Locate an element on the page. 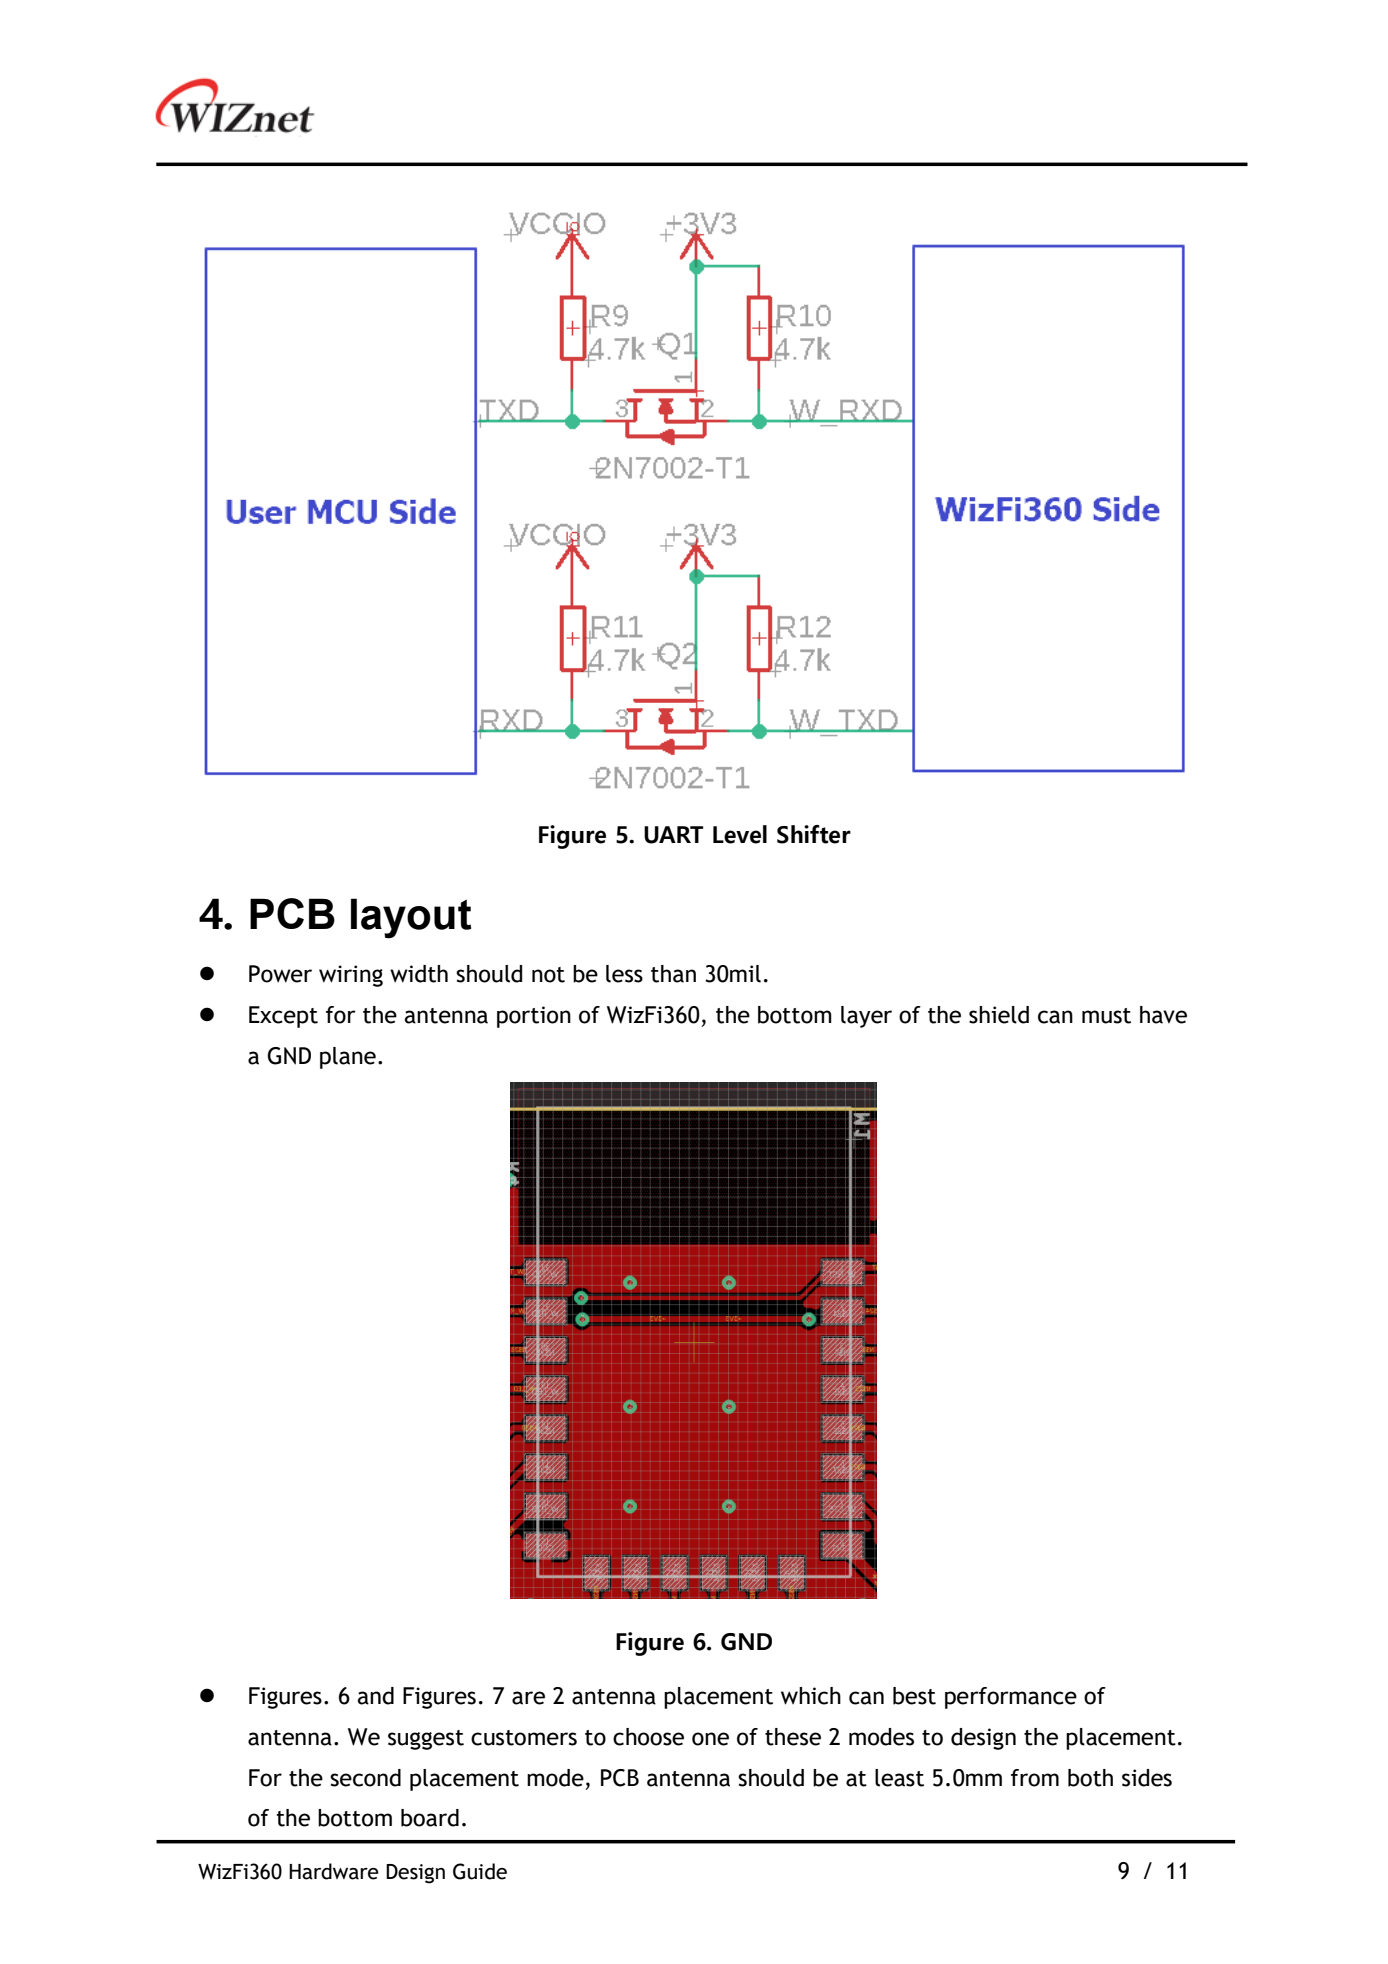  Except is located at coordinates (283, 1017).
